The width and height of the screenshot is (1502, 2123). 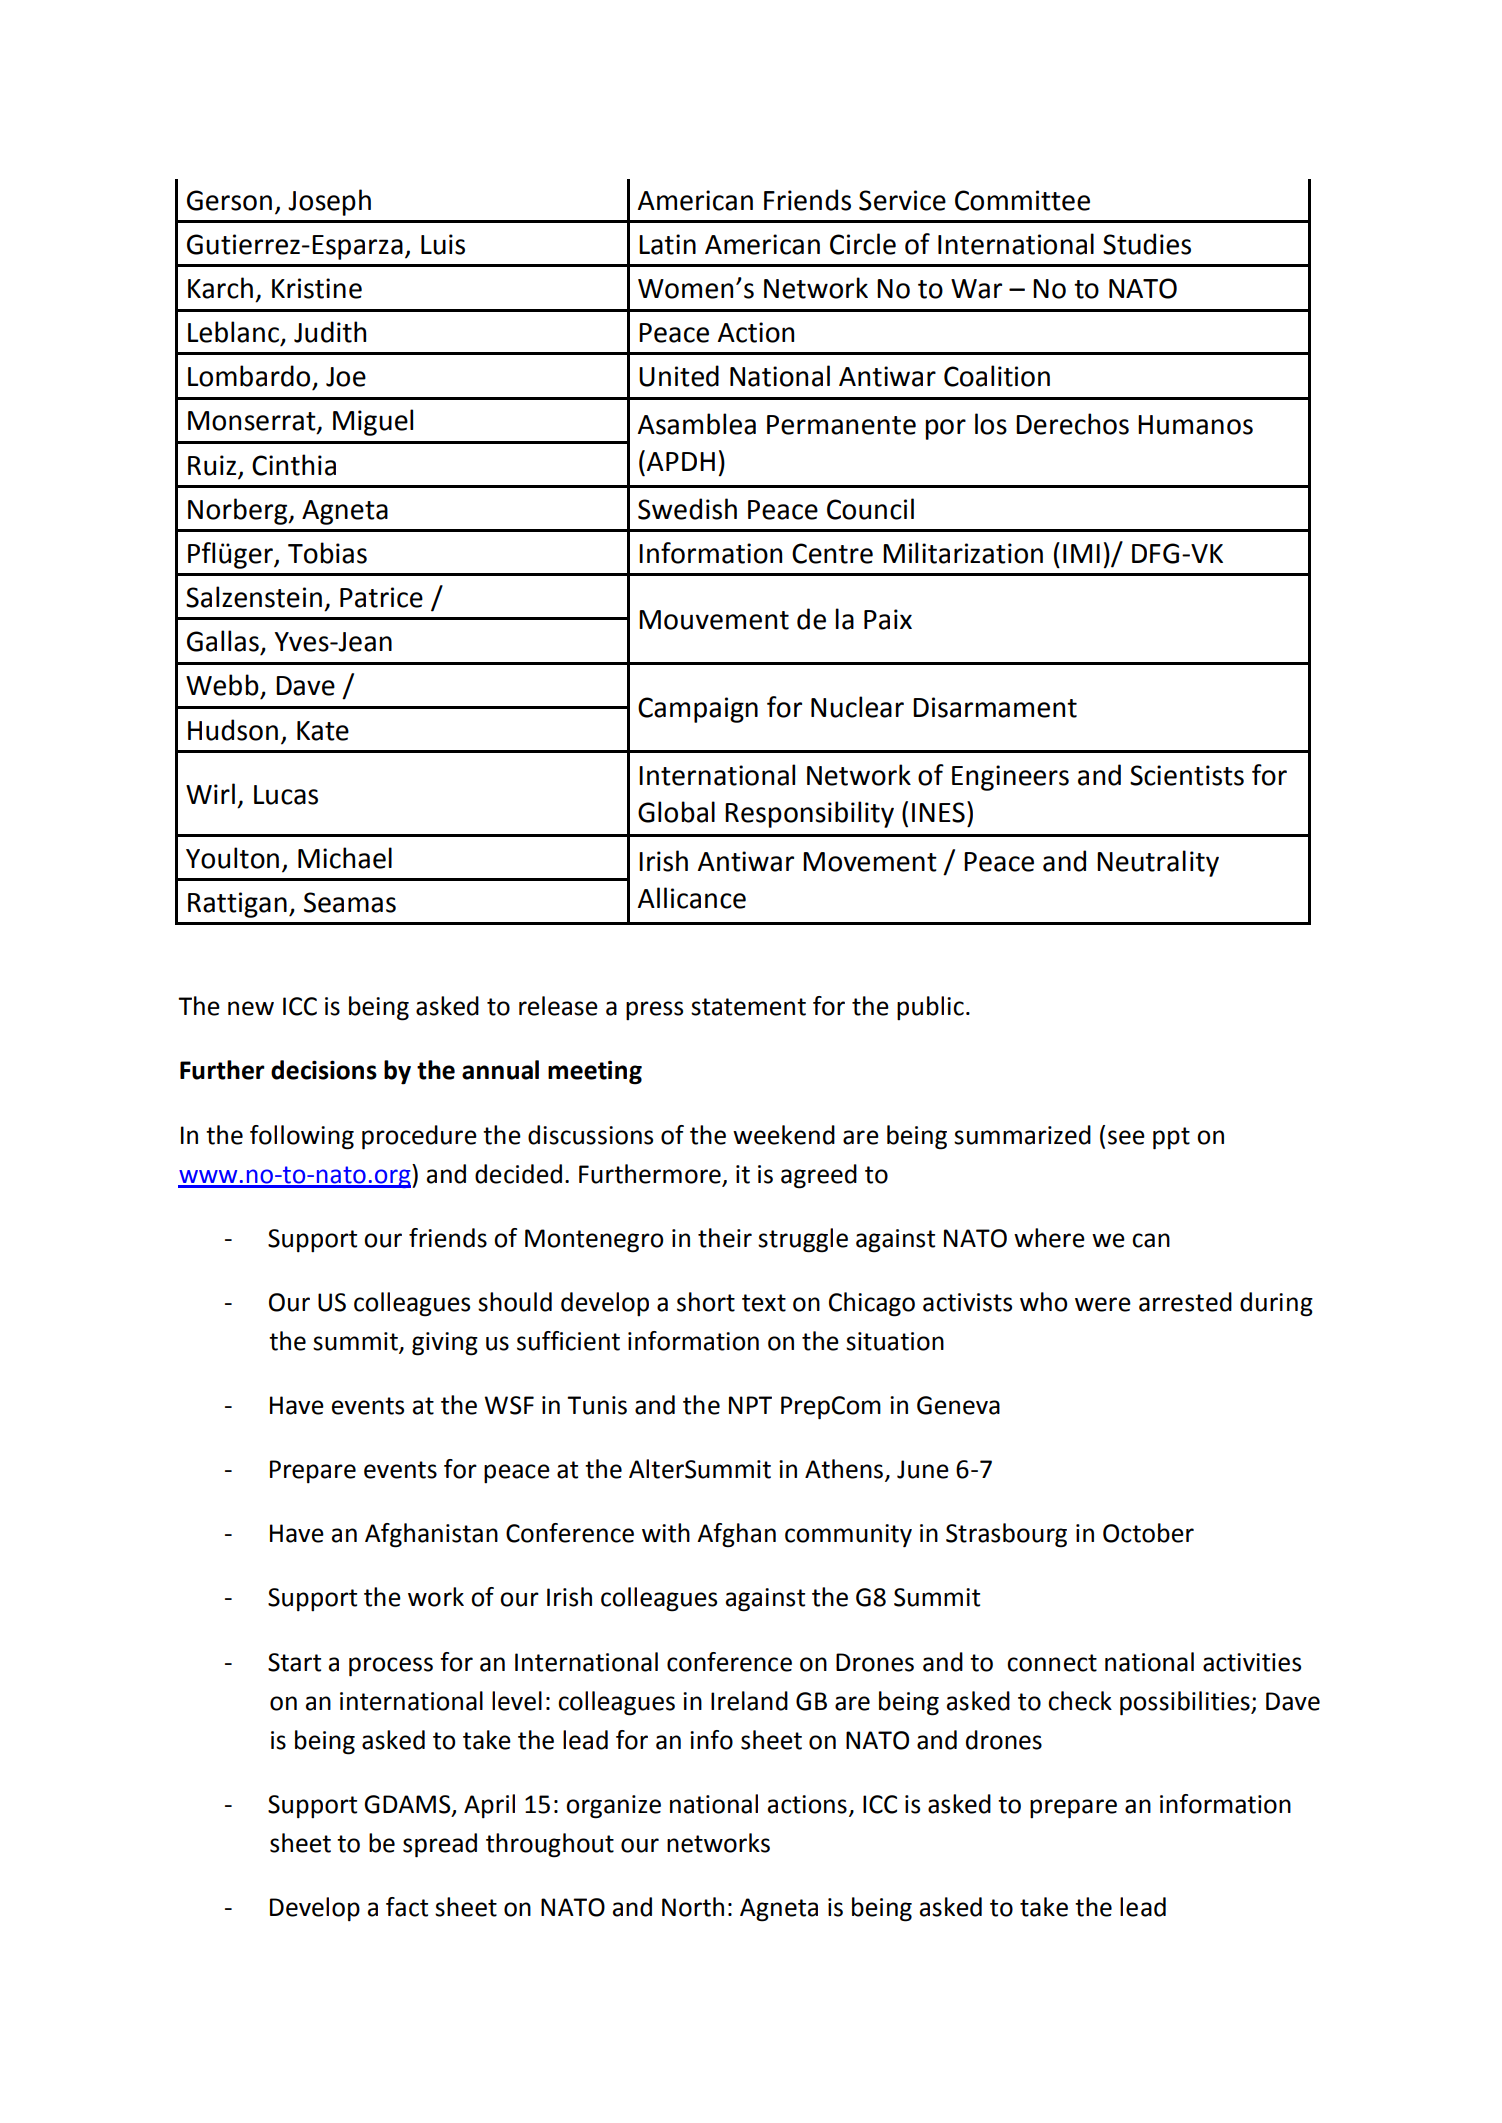 What do you see at coordinates (445, 1344) in the screenshot?
I see `giving` at bounding box center [445, 1344].
